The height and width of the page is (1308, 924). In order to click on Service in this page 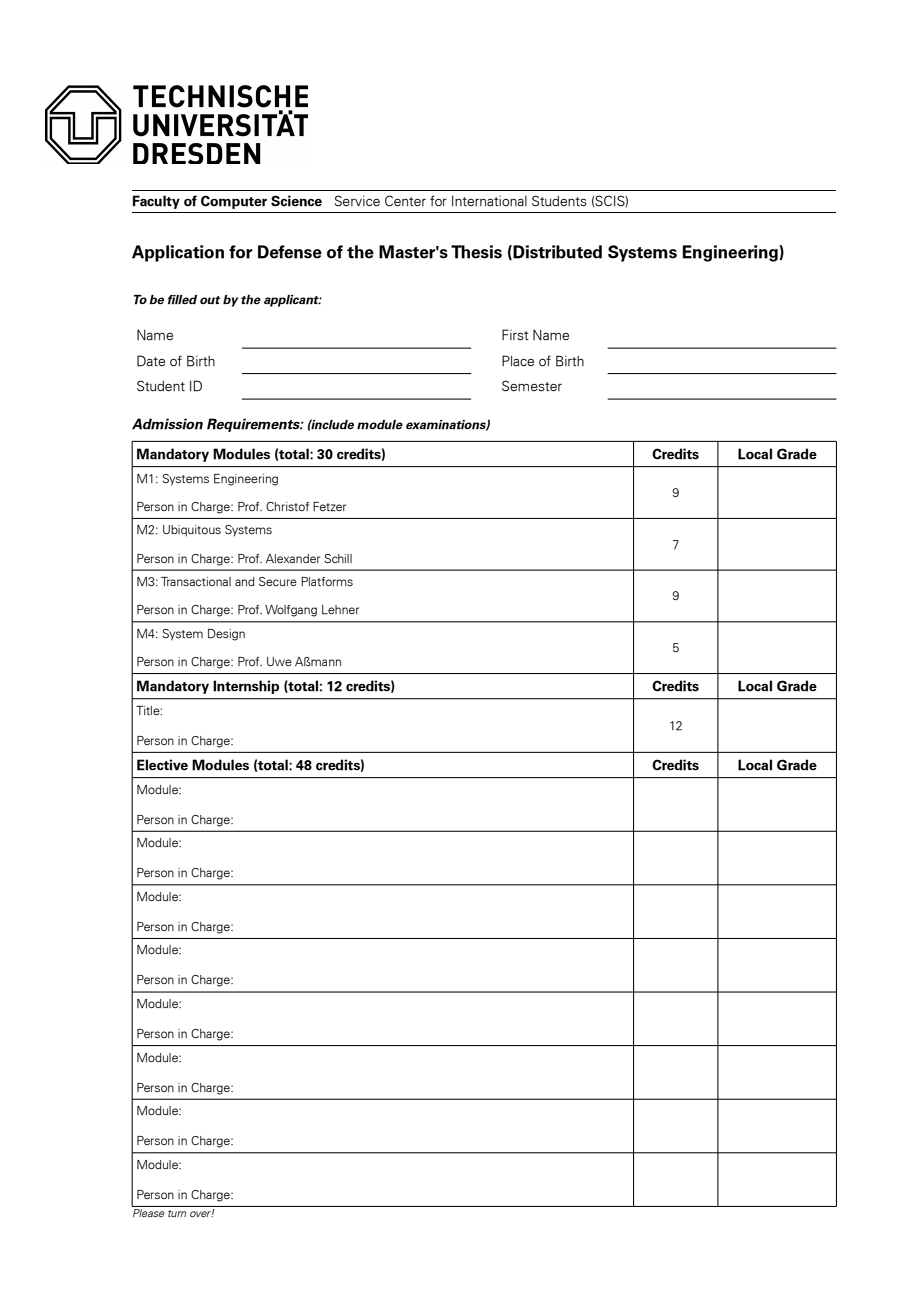, I will do `click(357, 201)`.
